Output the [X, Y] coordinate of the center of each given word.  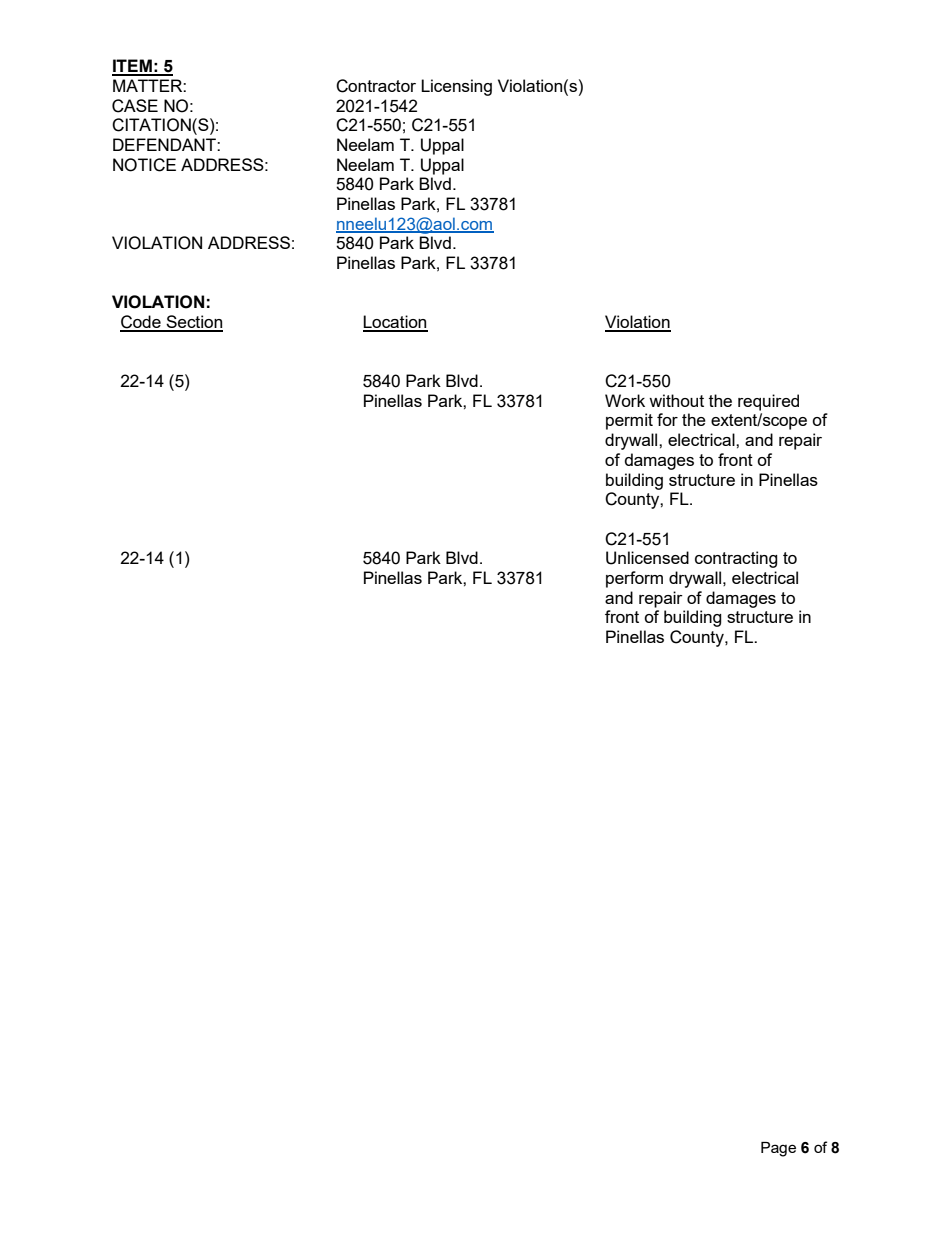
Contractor [376, 86]
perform [634, 579]
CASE [135, 106]
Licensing [456, 87]
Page [778, 1149]
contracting [736, 559]
